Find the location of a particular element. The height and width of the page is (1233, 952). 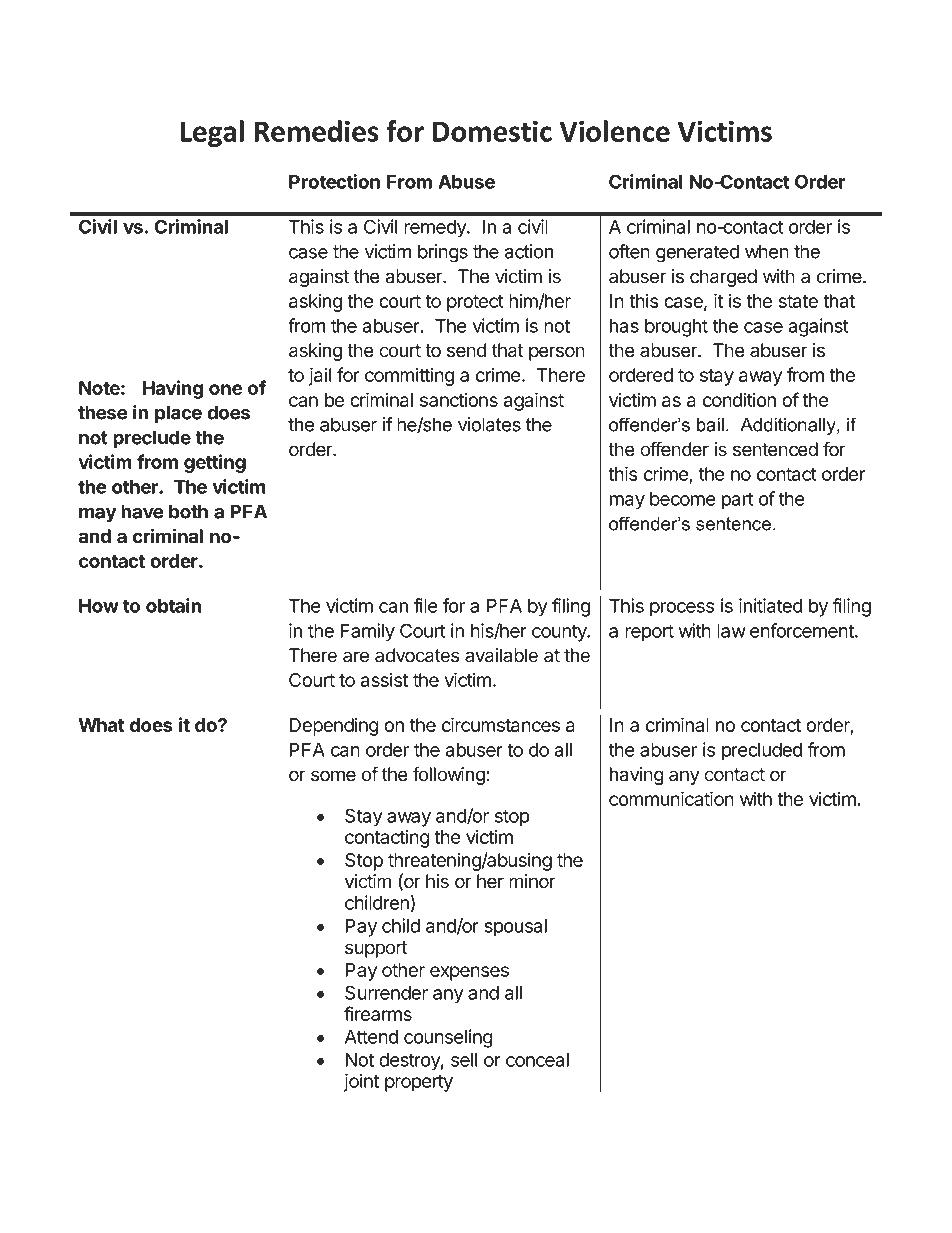

conceal is located at coordinates (537, 1060).
